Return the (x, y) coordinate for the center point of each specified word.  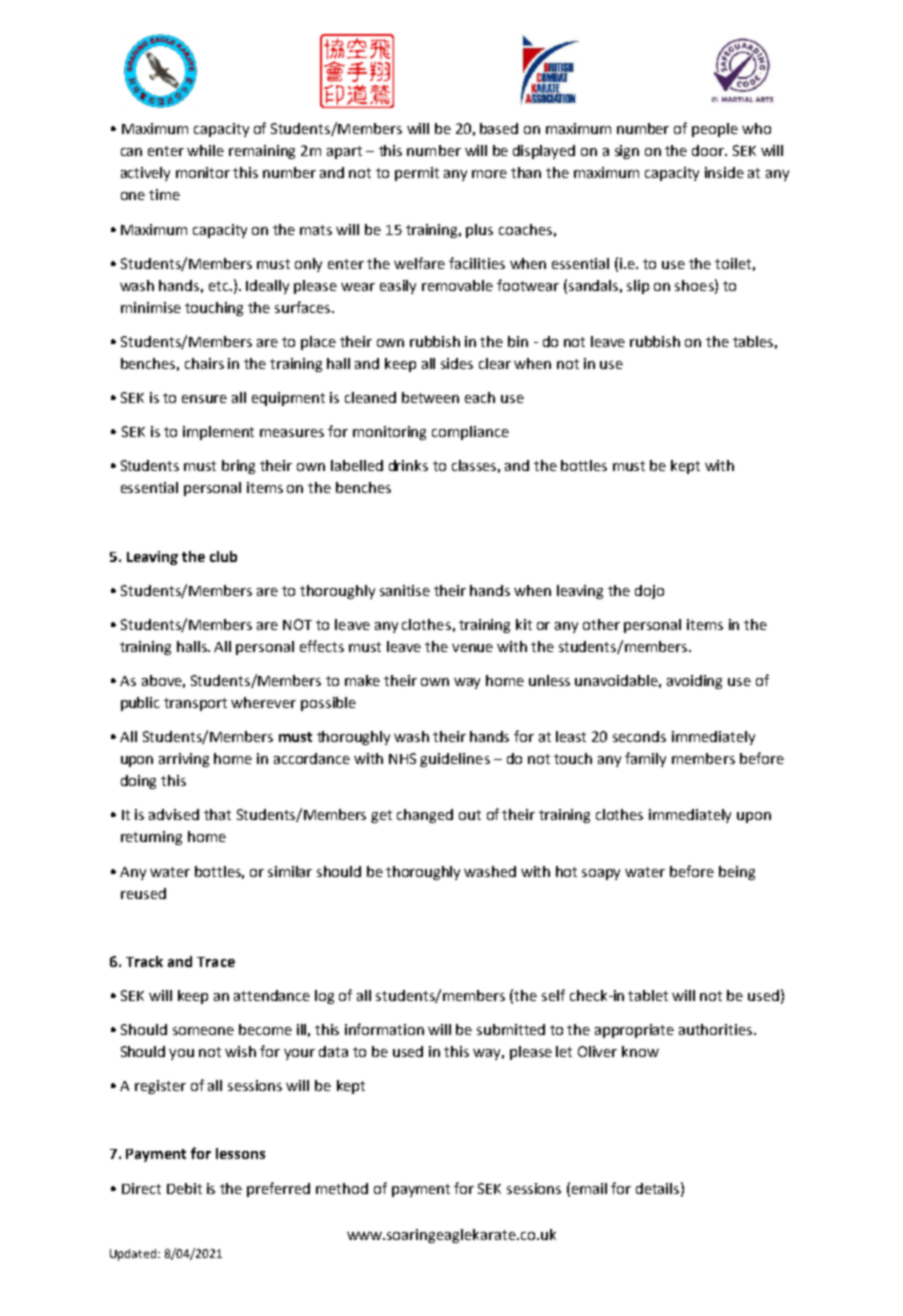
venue (472, 648)
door (709, 150)
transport (195, 704)
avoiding (694, 682)
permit (417, 174)
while (205, 150)
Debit (184, 1188)
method (342, 1188)
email (589, 1188)
